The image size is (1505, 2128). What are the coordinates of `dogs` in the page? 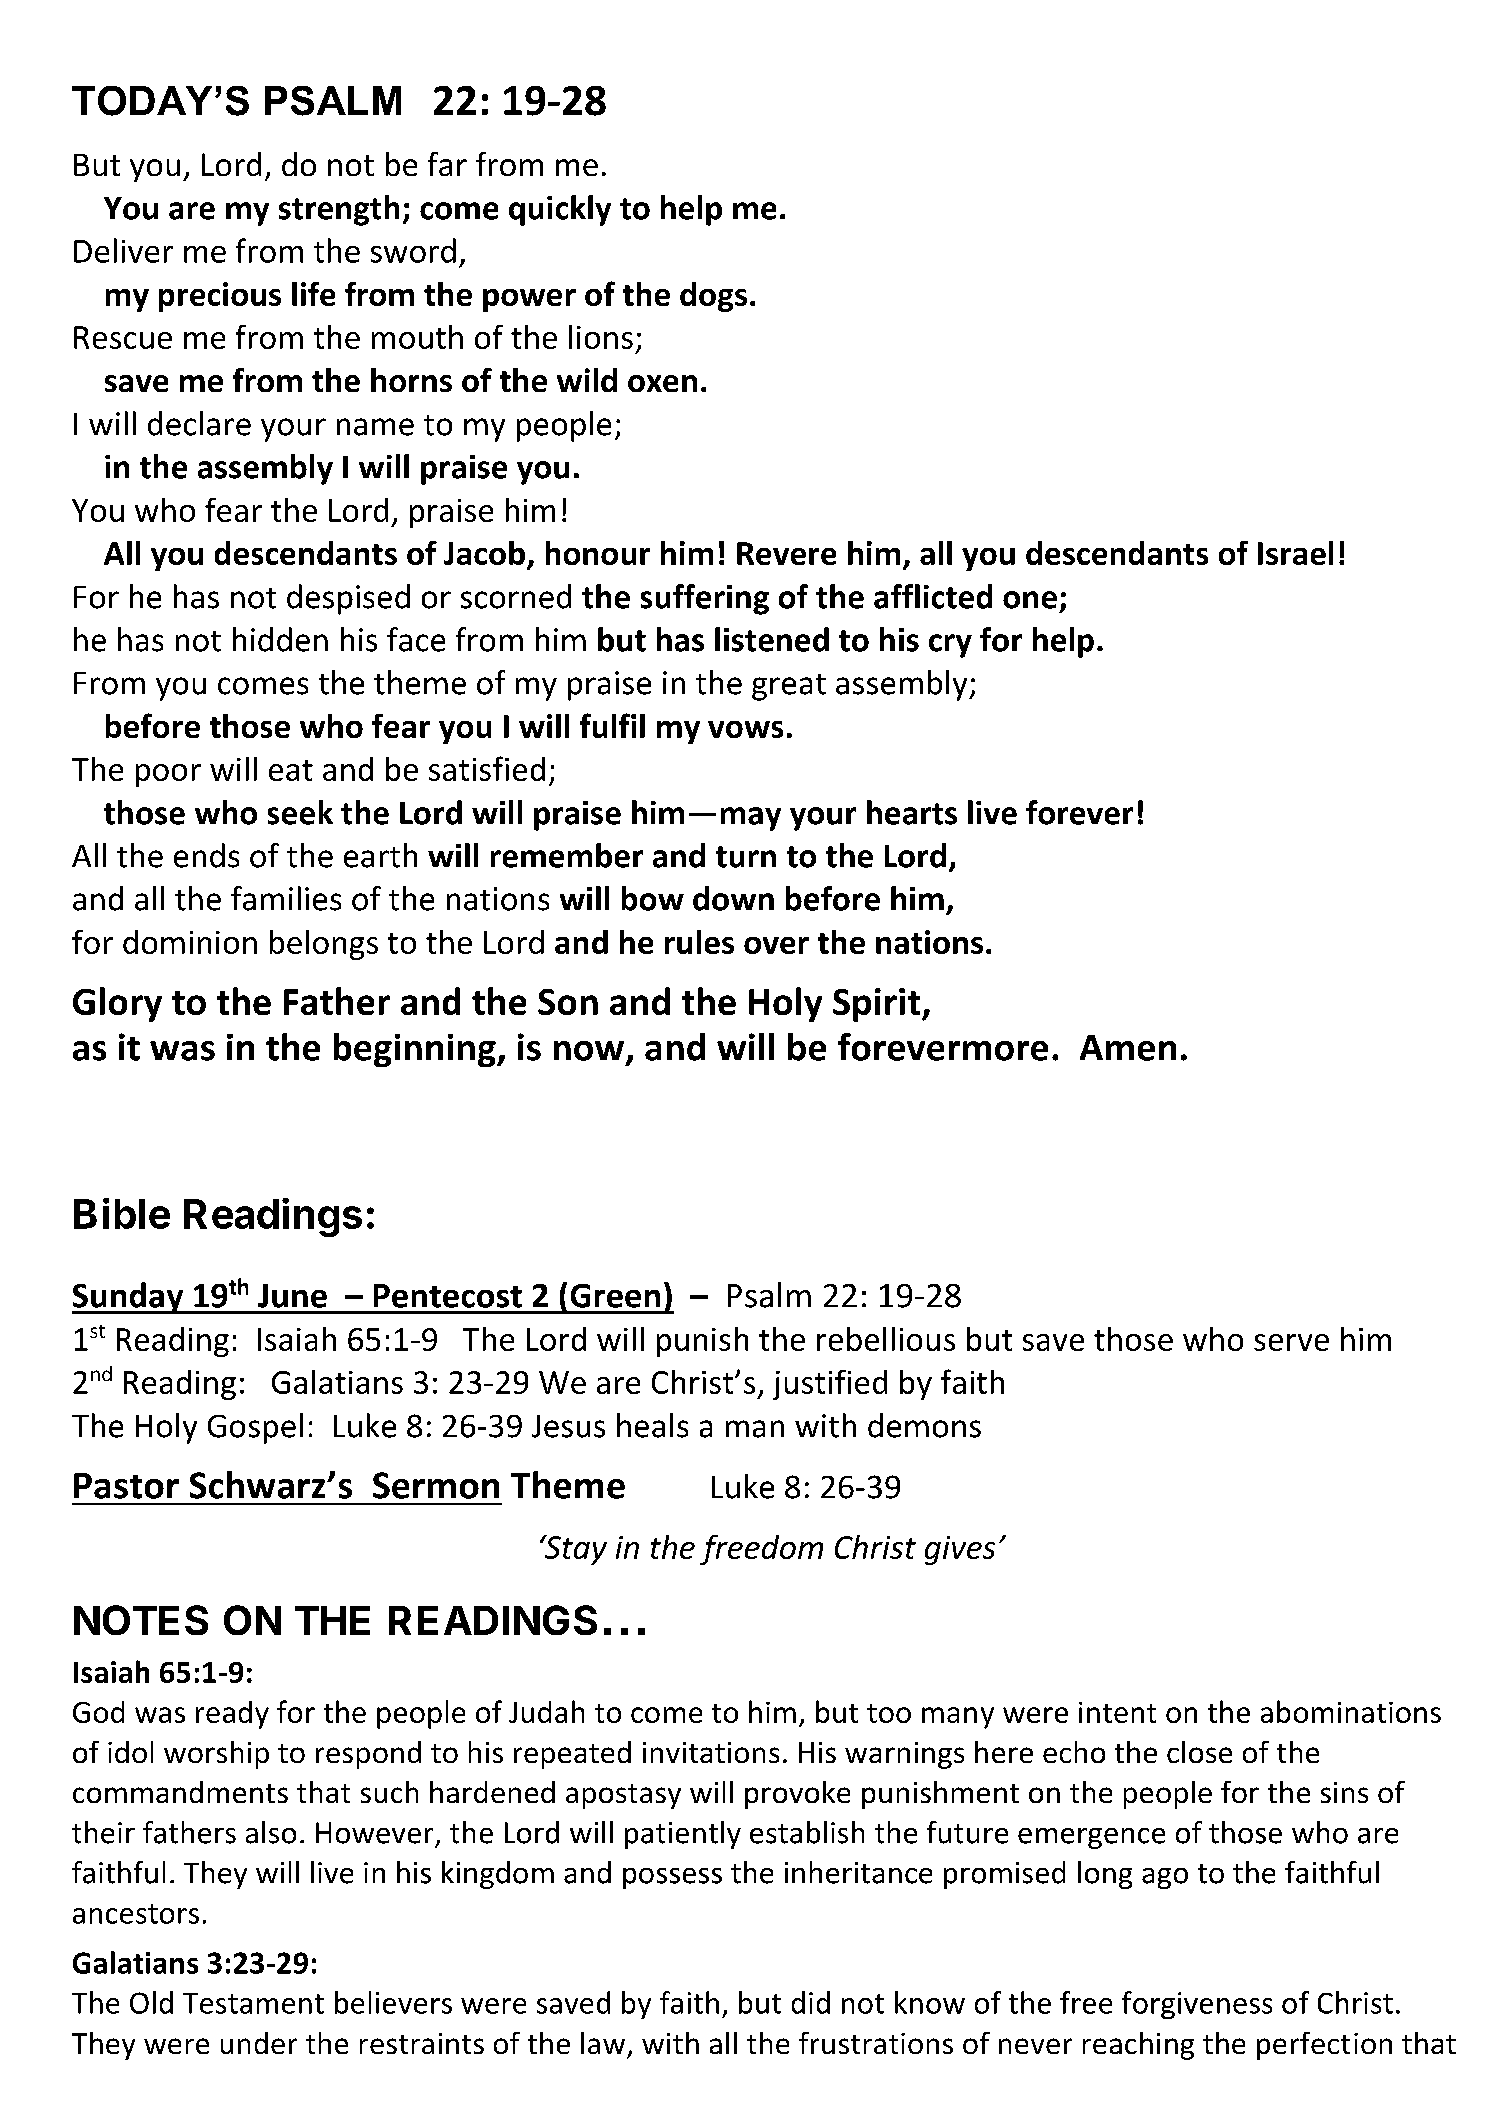 It's located at (713, 297).
